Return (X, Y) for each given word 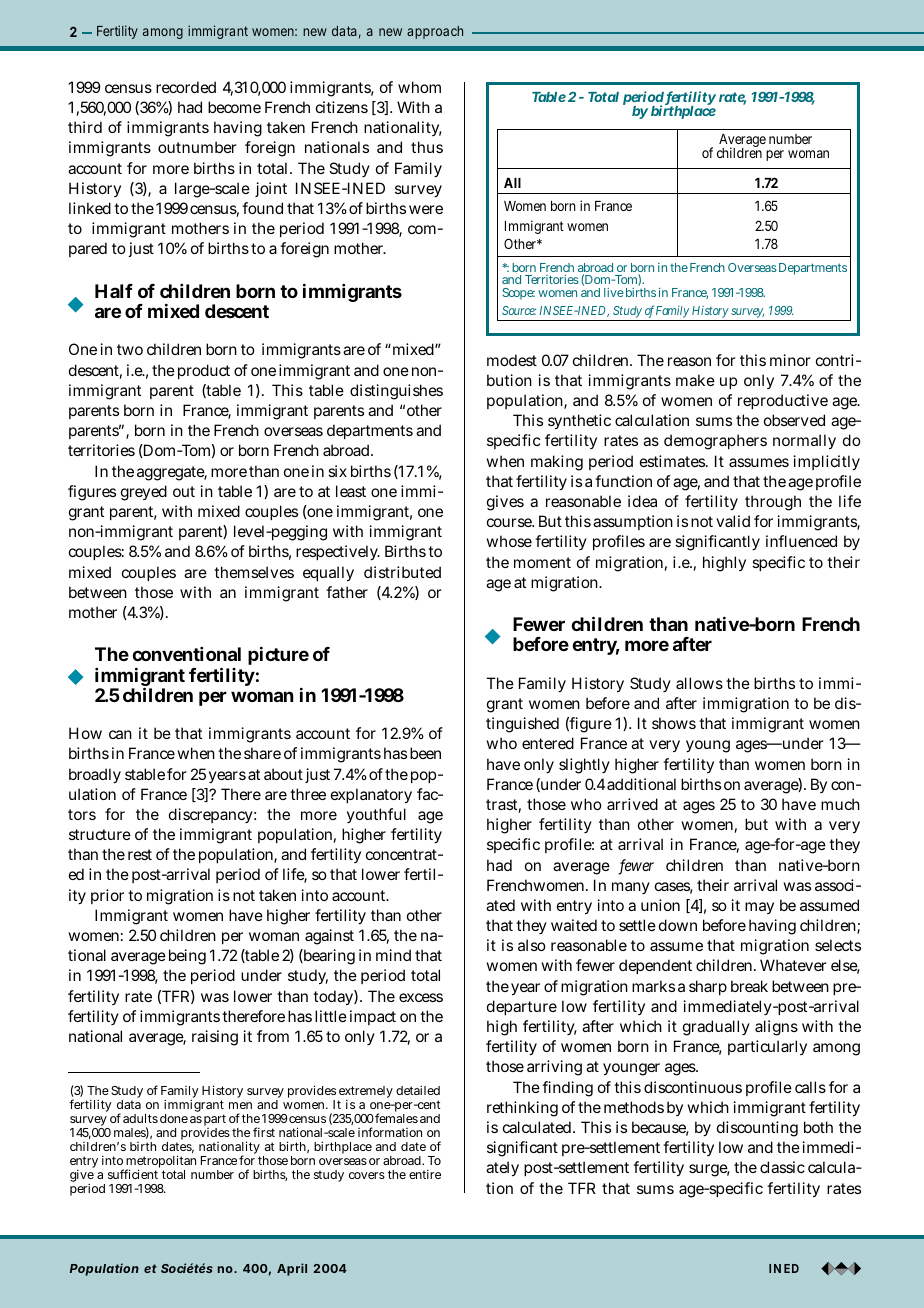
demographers (715, 442)
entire (425, 1174)
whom (419, 87)
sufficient (133, 1174)
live (614, 292)
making (557, 463)
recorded (186, 87)
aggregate (172, 473)
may (759, 908)
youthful (376, 815)
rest (140, 854)
